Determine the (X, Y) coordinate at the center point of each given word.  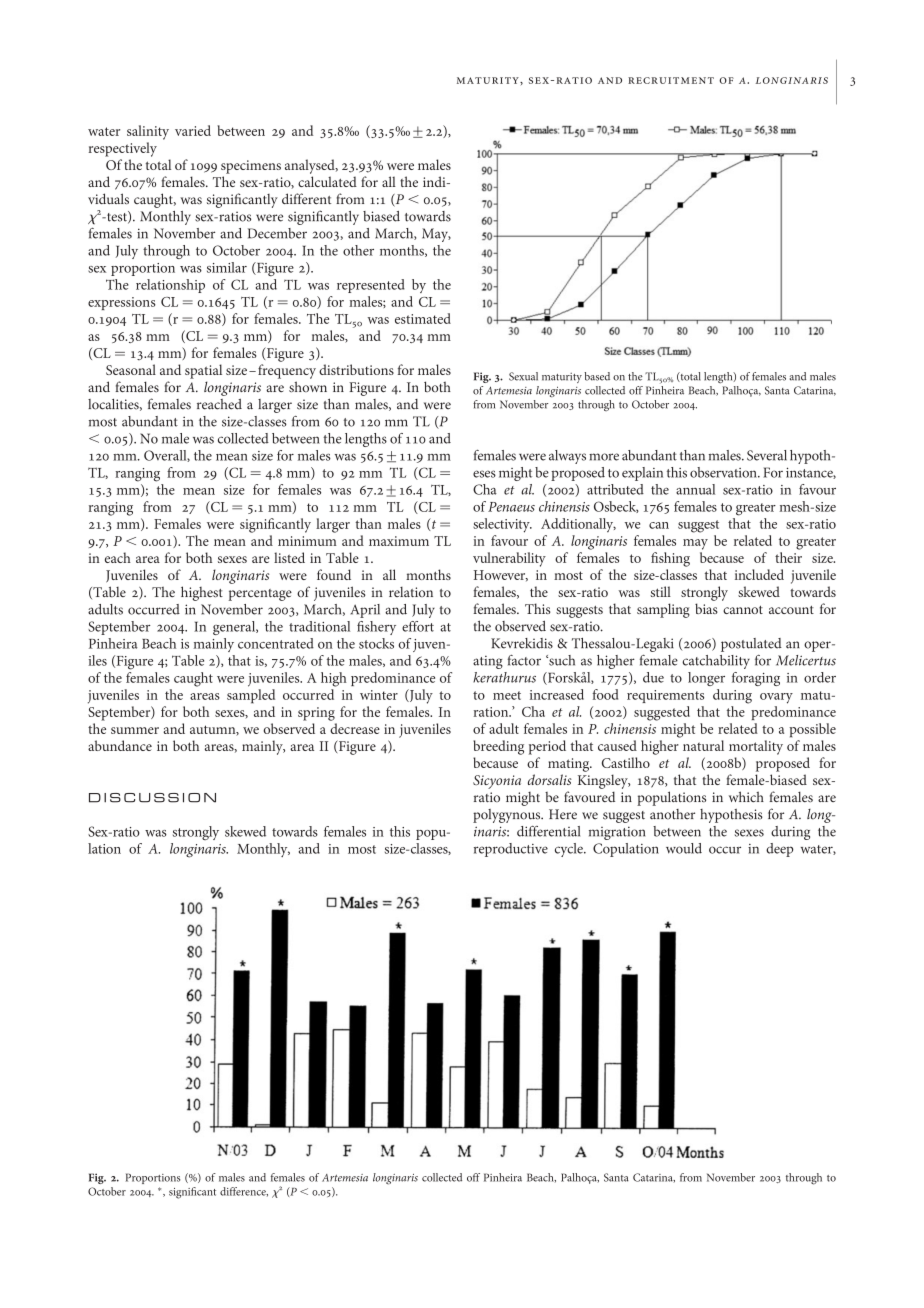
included (759, 574)
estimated (423, 318)
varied (193, 130)
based (597, 376)
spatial (203, 371)
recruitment (671, 80)
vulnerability (509, 559)
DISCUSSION (152, 798)
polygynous (508, 816)
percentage (260, 595)
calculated (327, 181)
